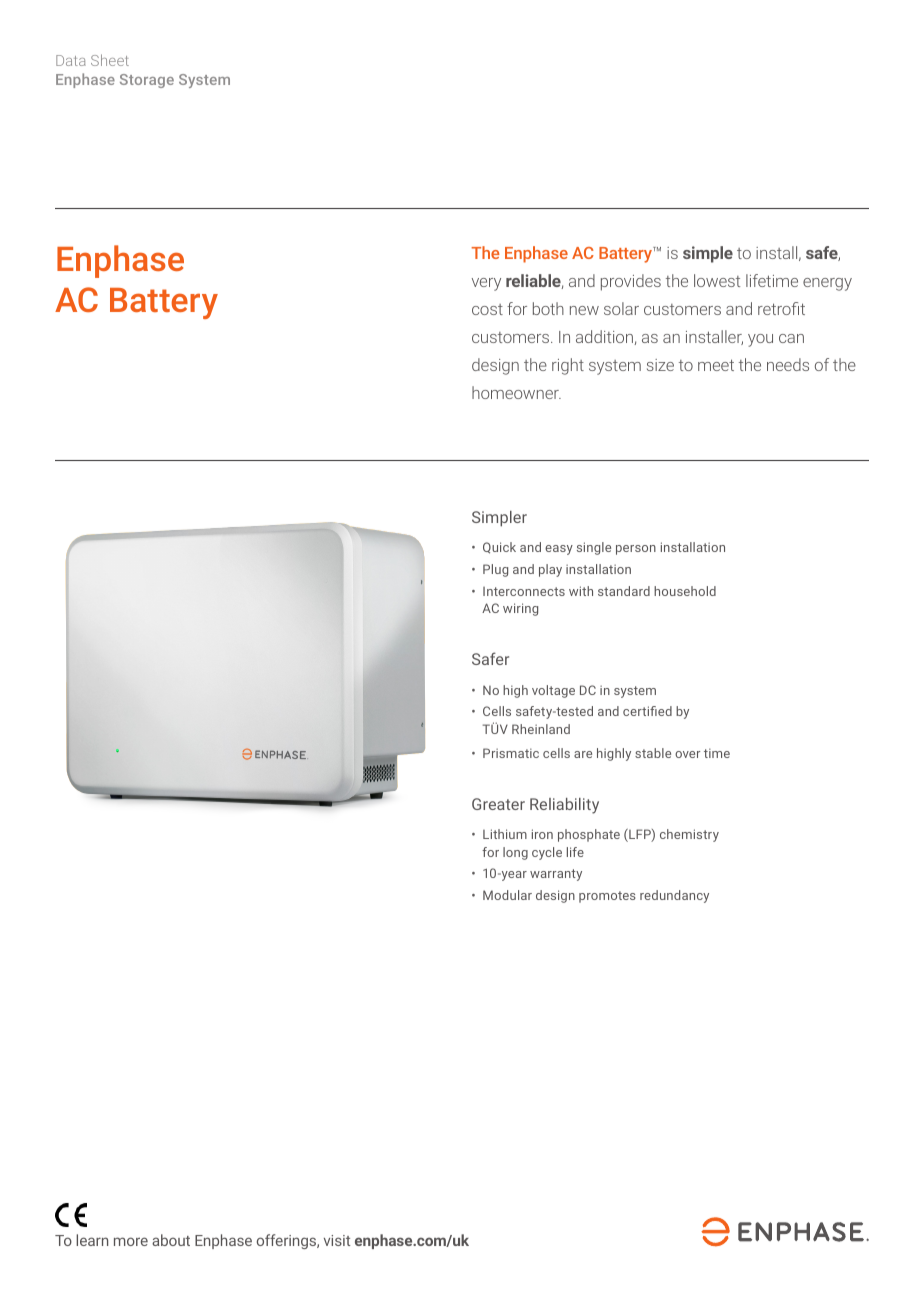 Image resolution: width=924 pixels, height=1308 pixels. What do you see at coordinates (520, 609) in the image?
I see `wiring` at bounding box center [520, 609].
